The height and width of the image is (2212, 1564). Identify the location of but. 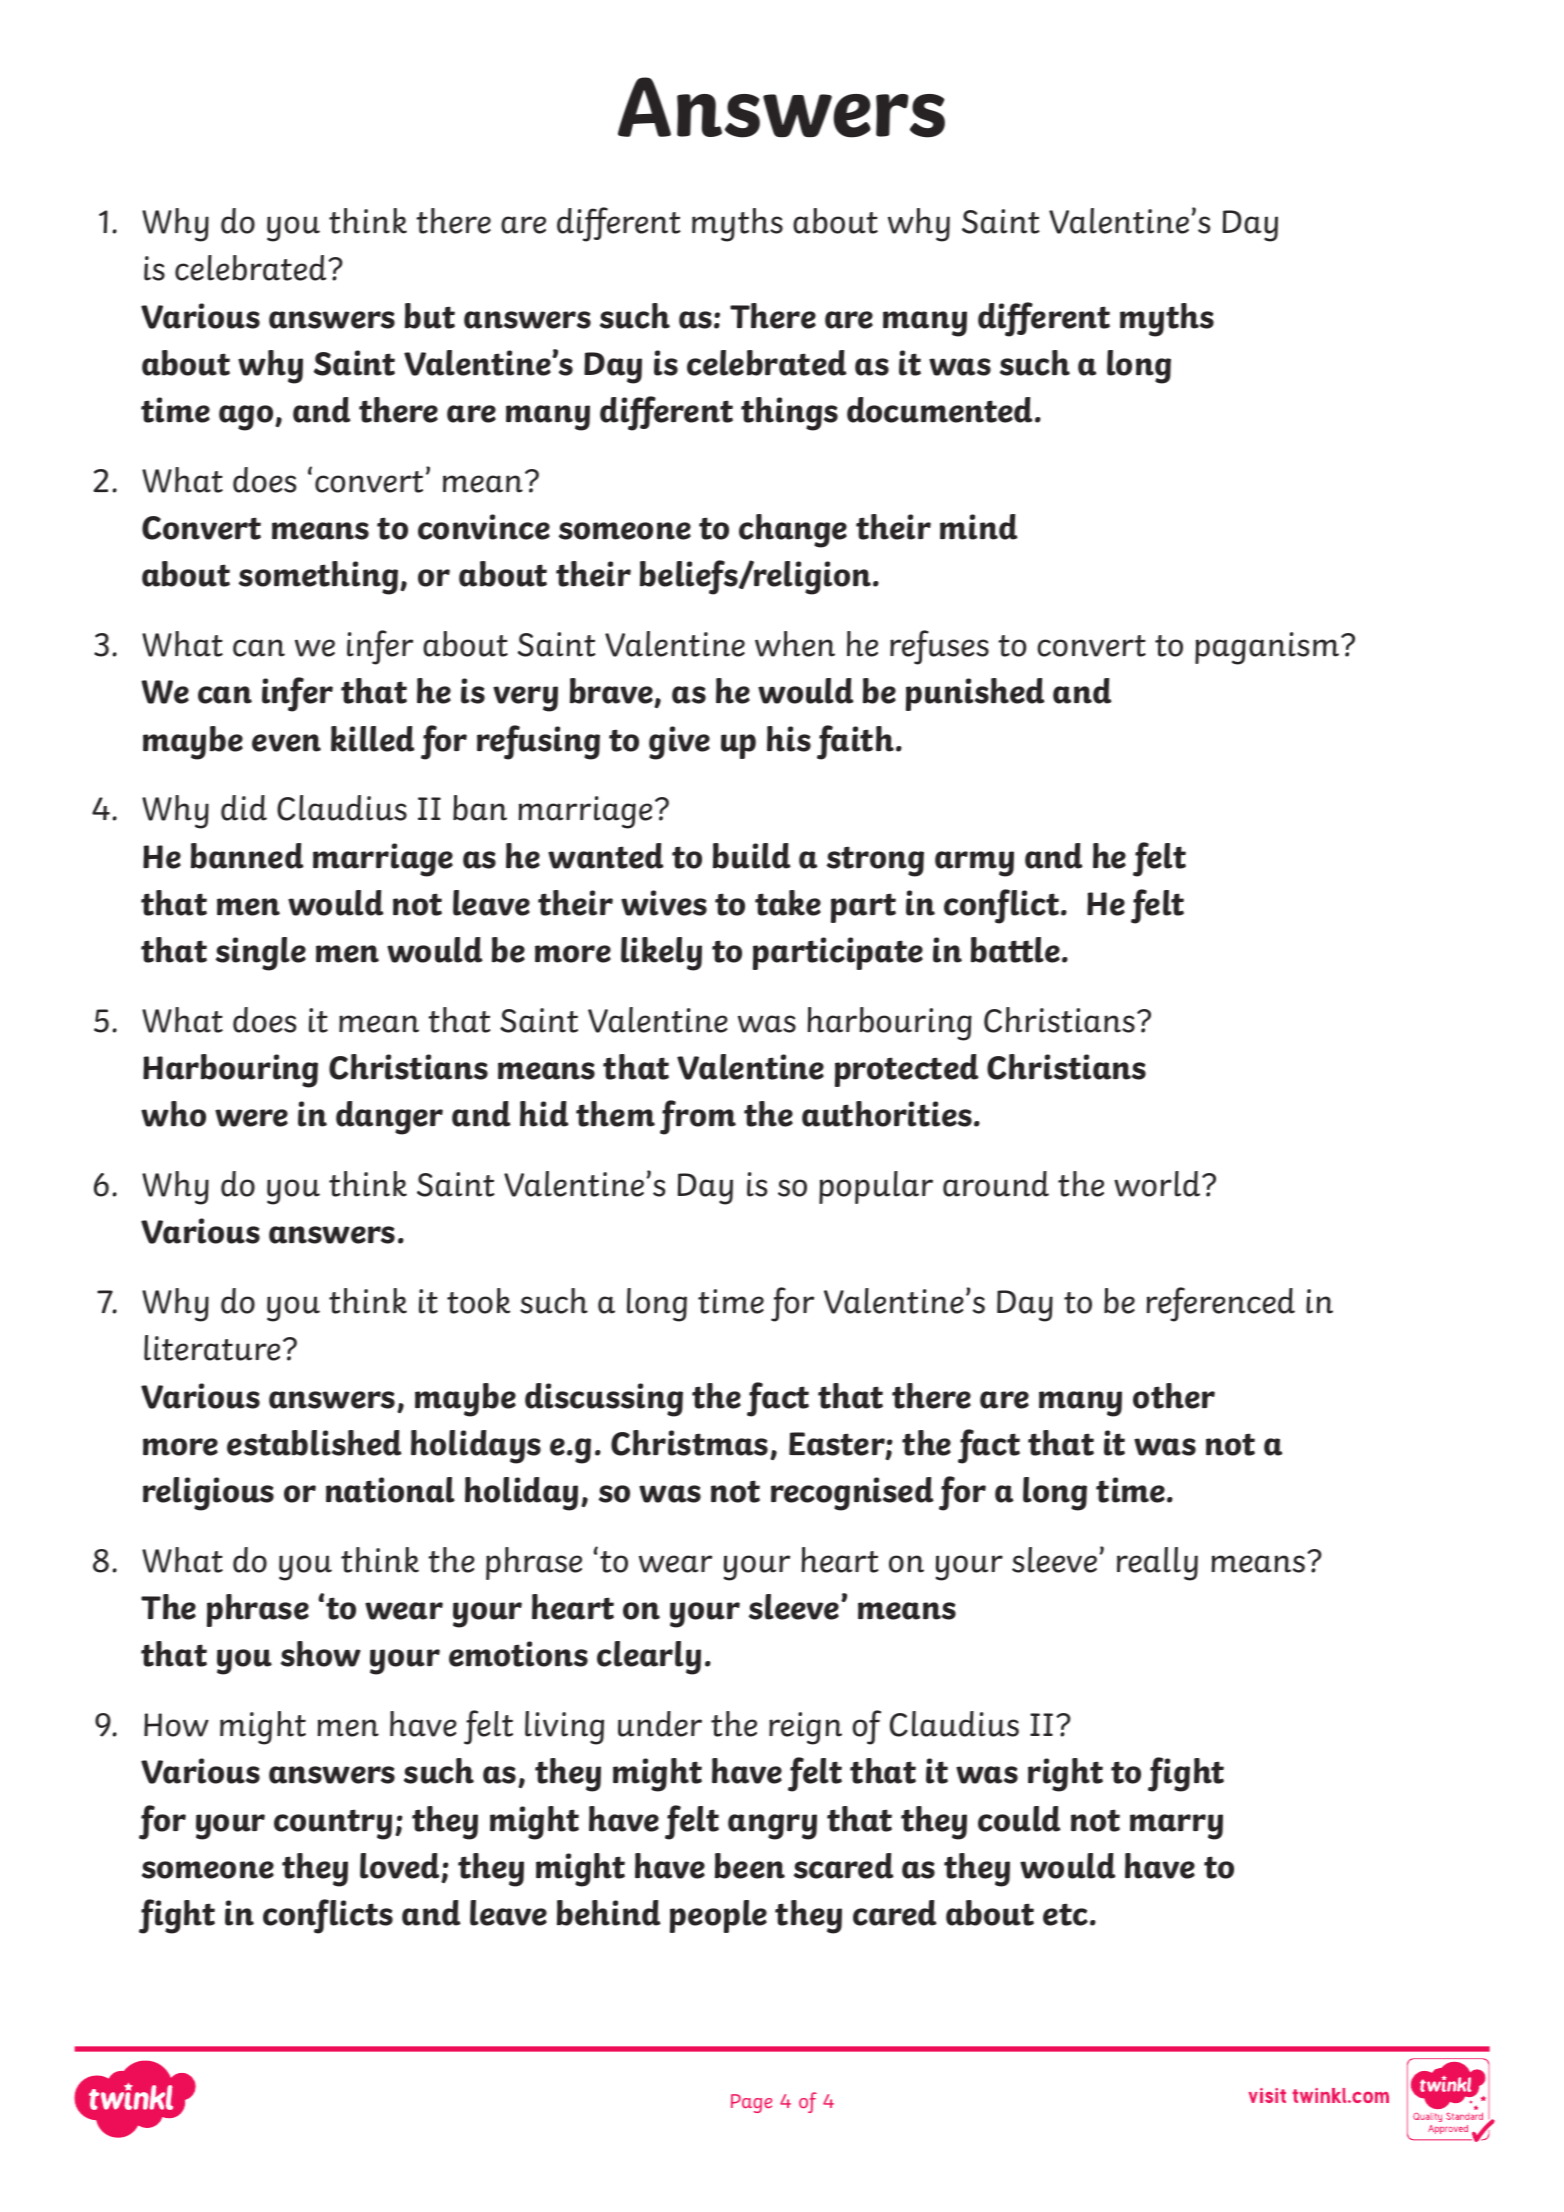
(430, 316).
